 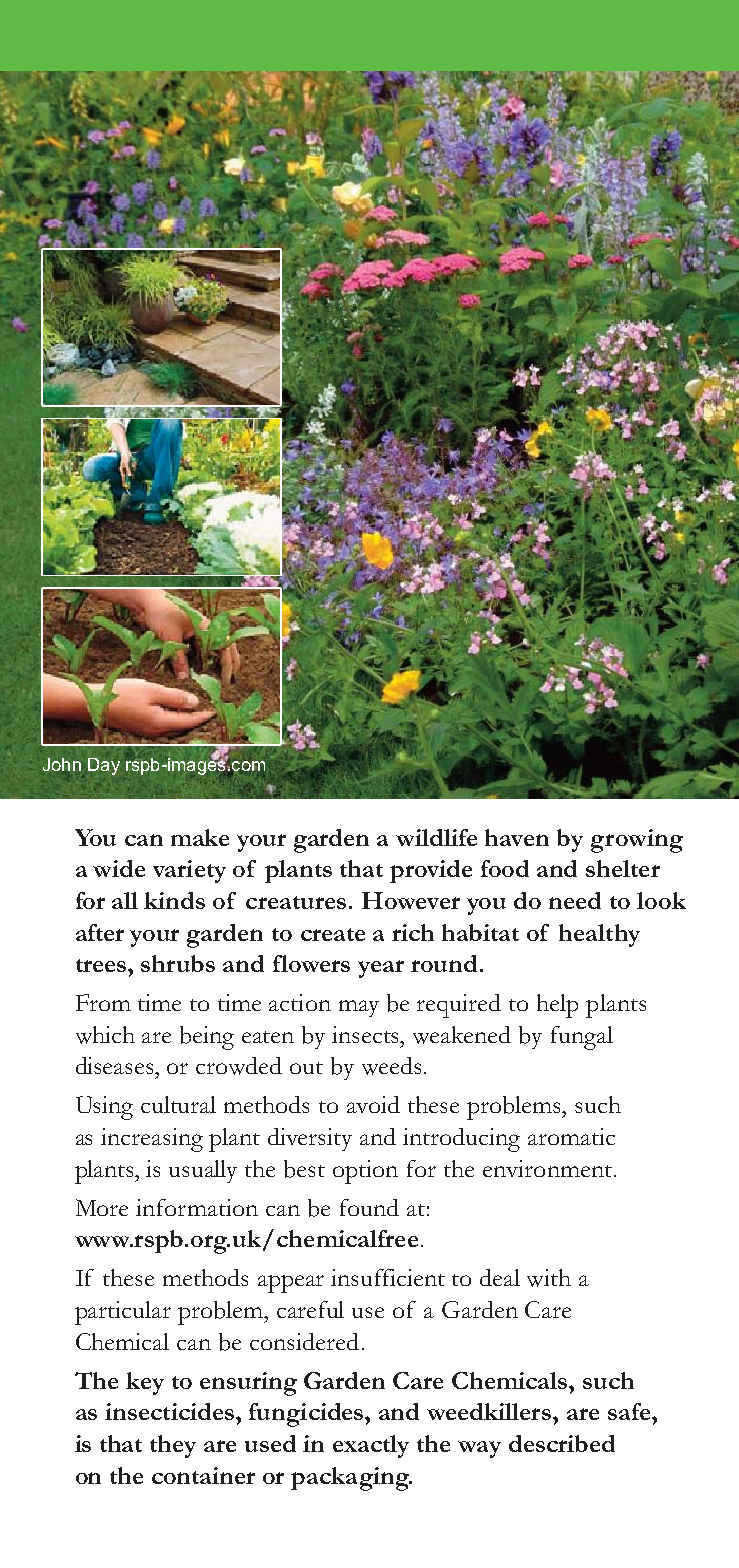 What do you see at coordinates (637, 841) in the page?
I see `growing` at bounding box center [637, 841].
